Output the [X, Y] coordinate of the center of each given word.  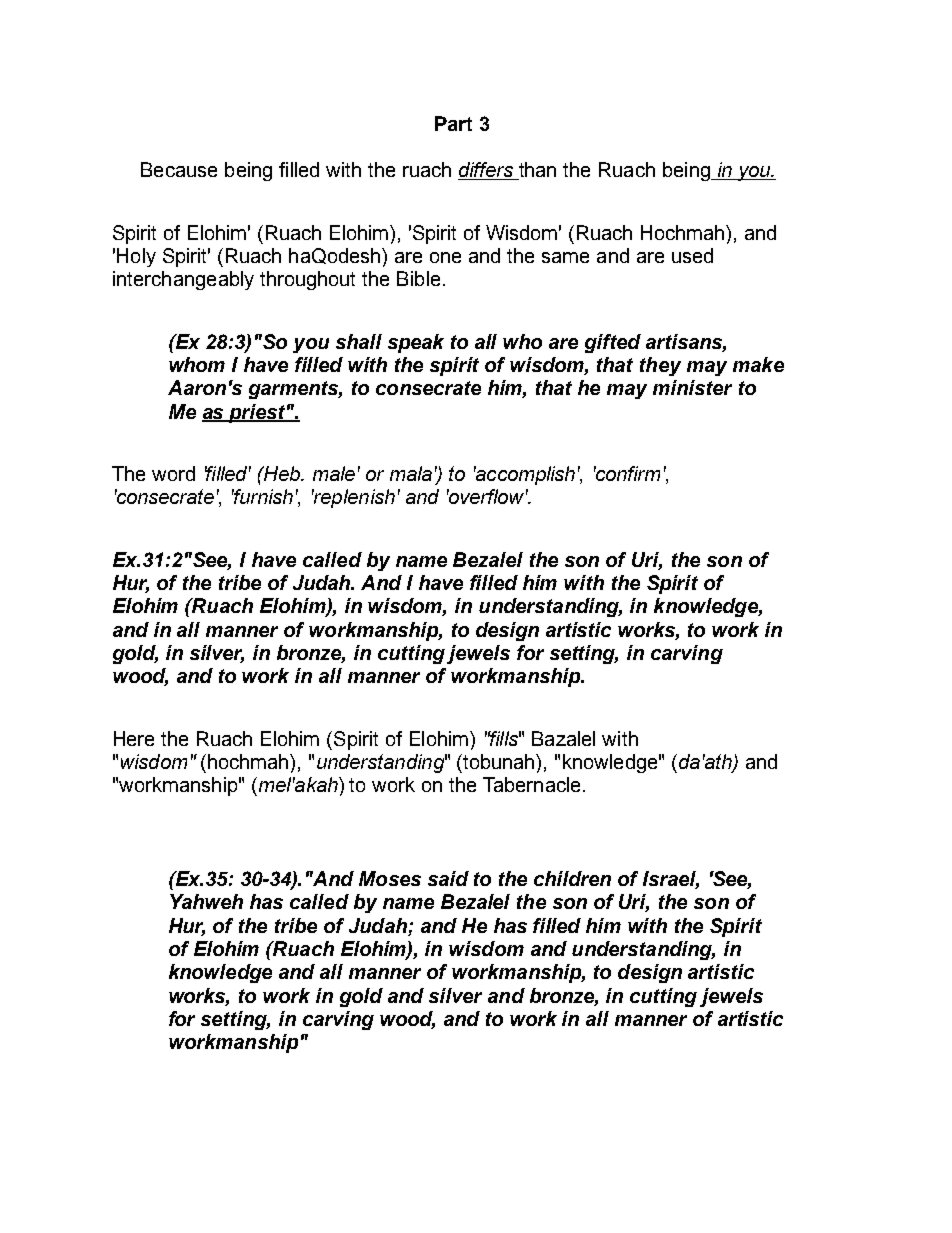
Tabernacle [531, 784]
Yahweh [206, 901]
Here [134, 738]
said [448, 878]
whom [197, 364]
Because [179, 169]
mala [411, 473]
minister [692, 387]
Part [453, 123]
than [536, 171]
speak [416, 343]
